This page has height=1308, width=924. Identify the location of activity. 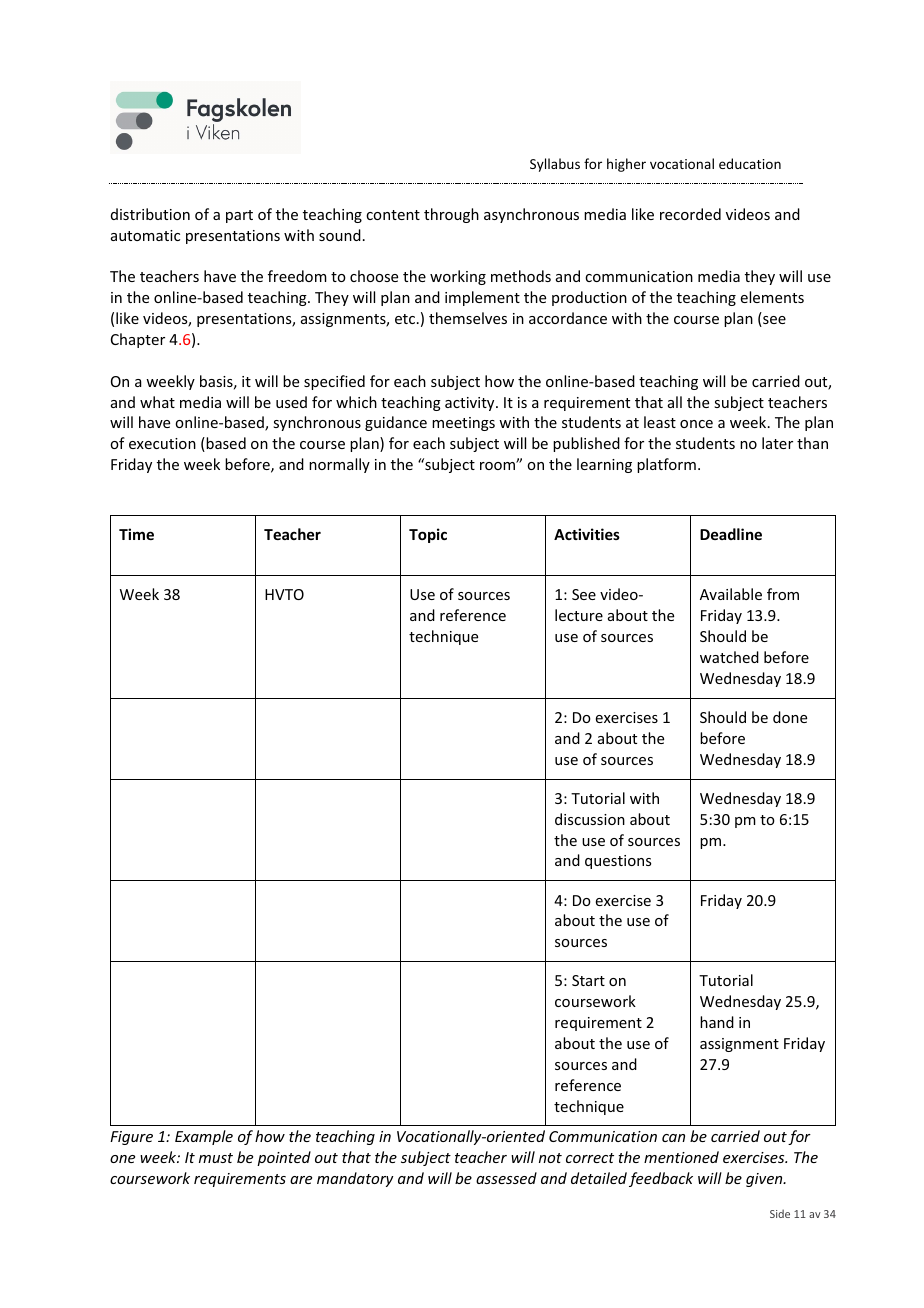
(471, 404).
